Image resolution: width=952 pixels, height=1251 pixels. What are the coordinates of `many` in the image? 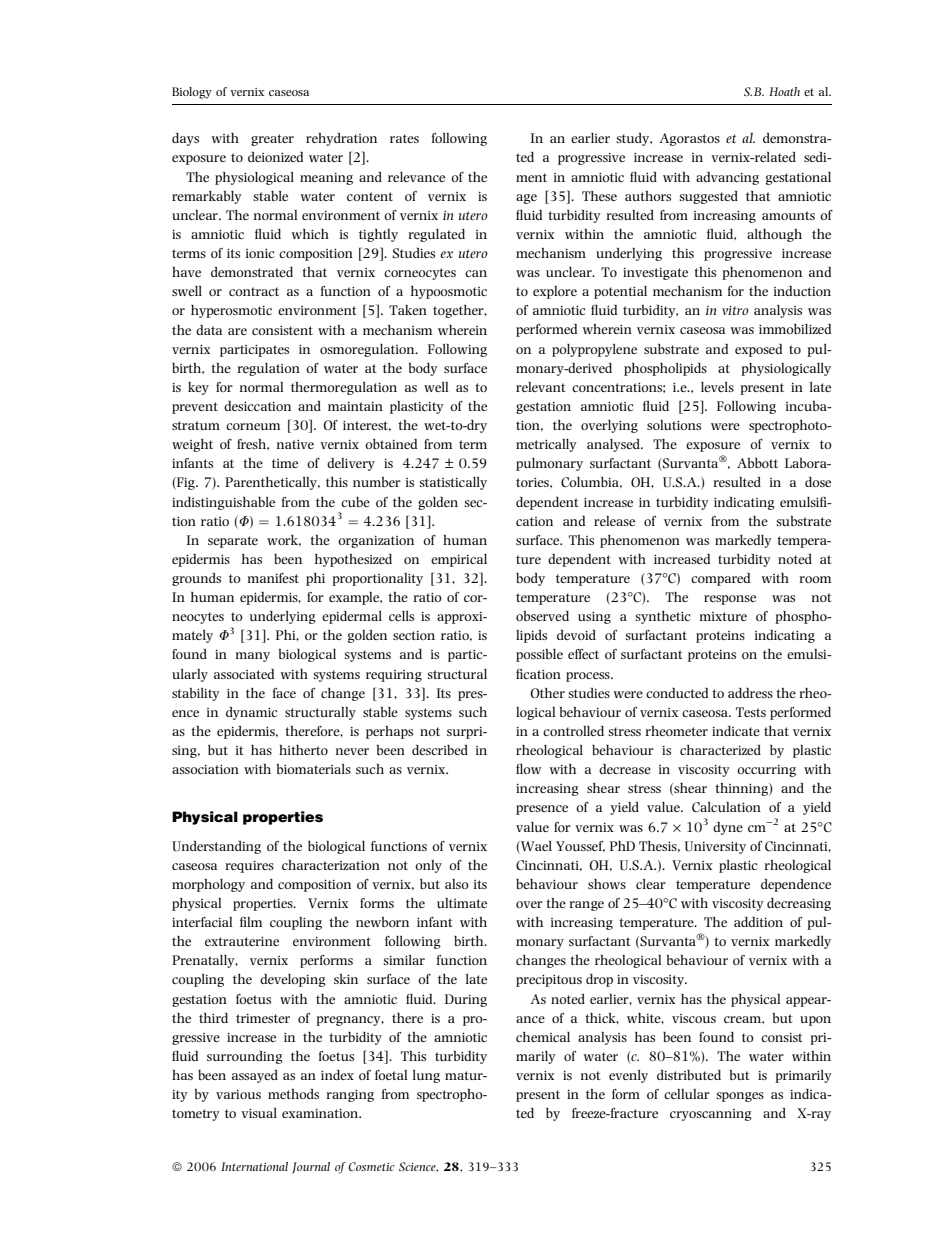 It's located at (253, 657).
